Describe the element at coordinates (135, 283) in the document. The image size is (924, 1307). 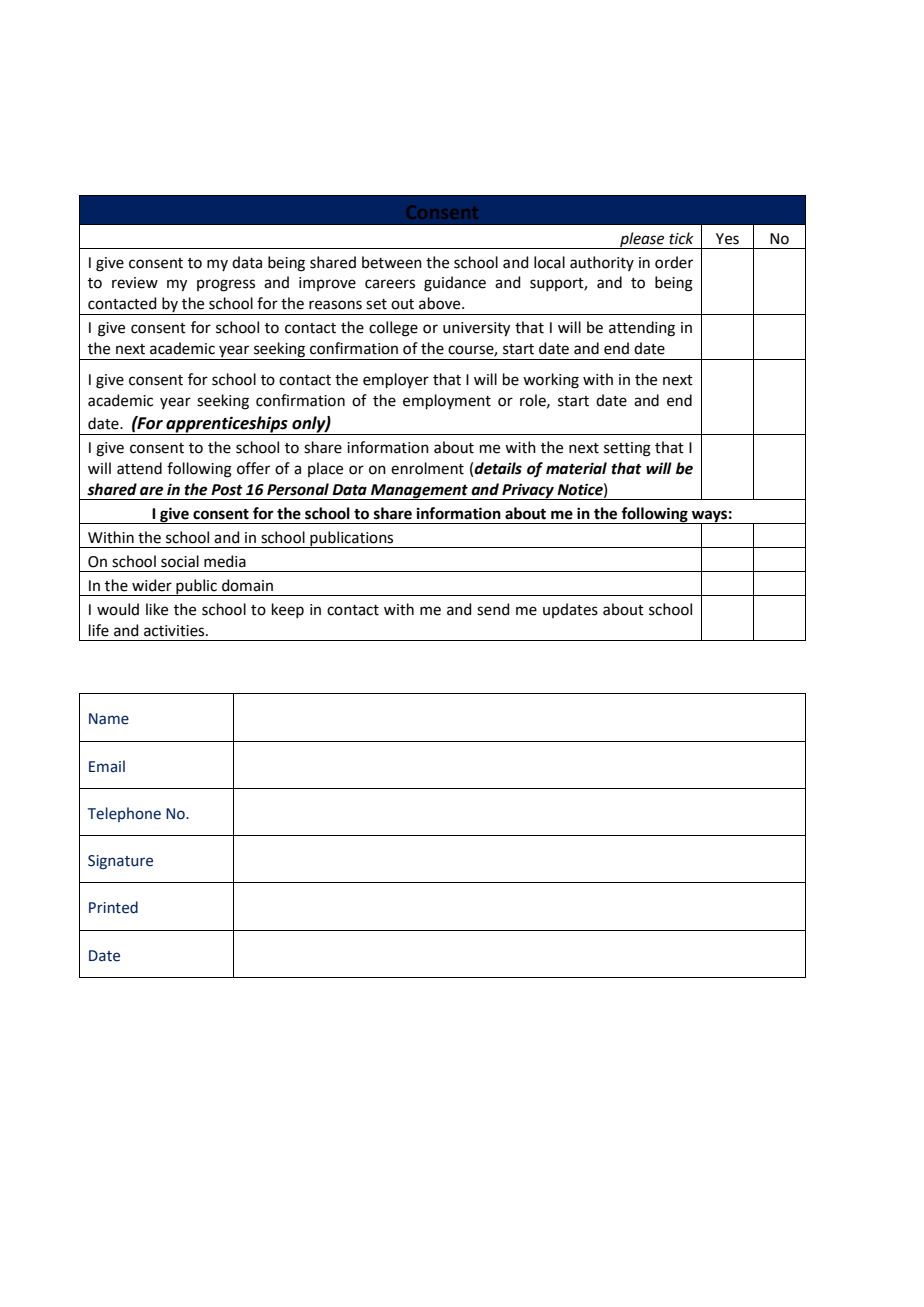
I see `review` at that location.
